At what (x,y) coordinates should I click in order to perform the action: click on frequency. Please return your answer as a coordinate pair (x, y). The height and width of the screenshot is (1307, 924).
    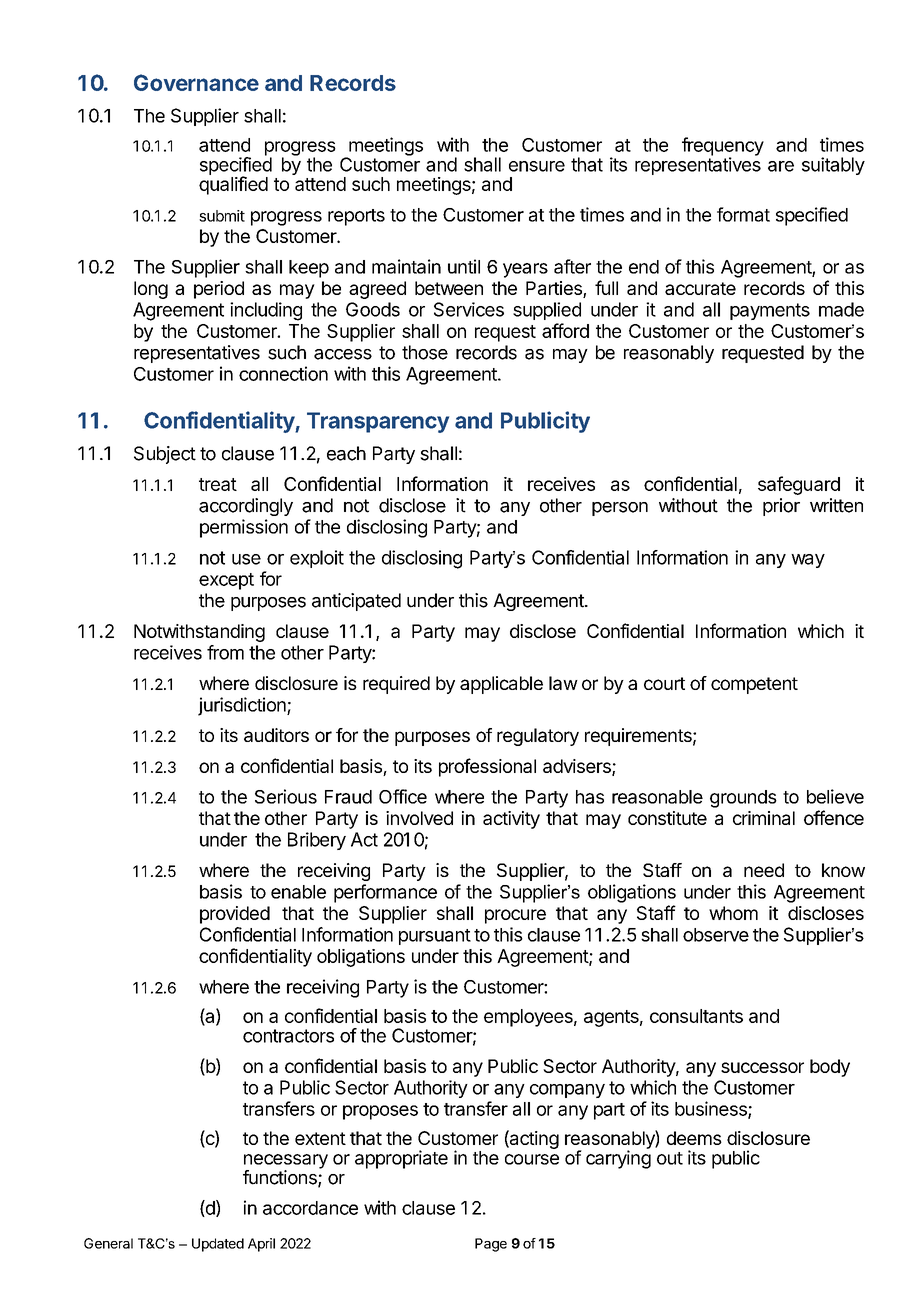
    Looking at the image, I should click on (723, 147).
